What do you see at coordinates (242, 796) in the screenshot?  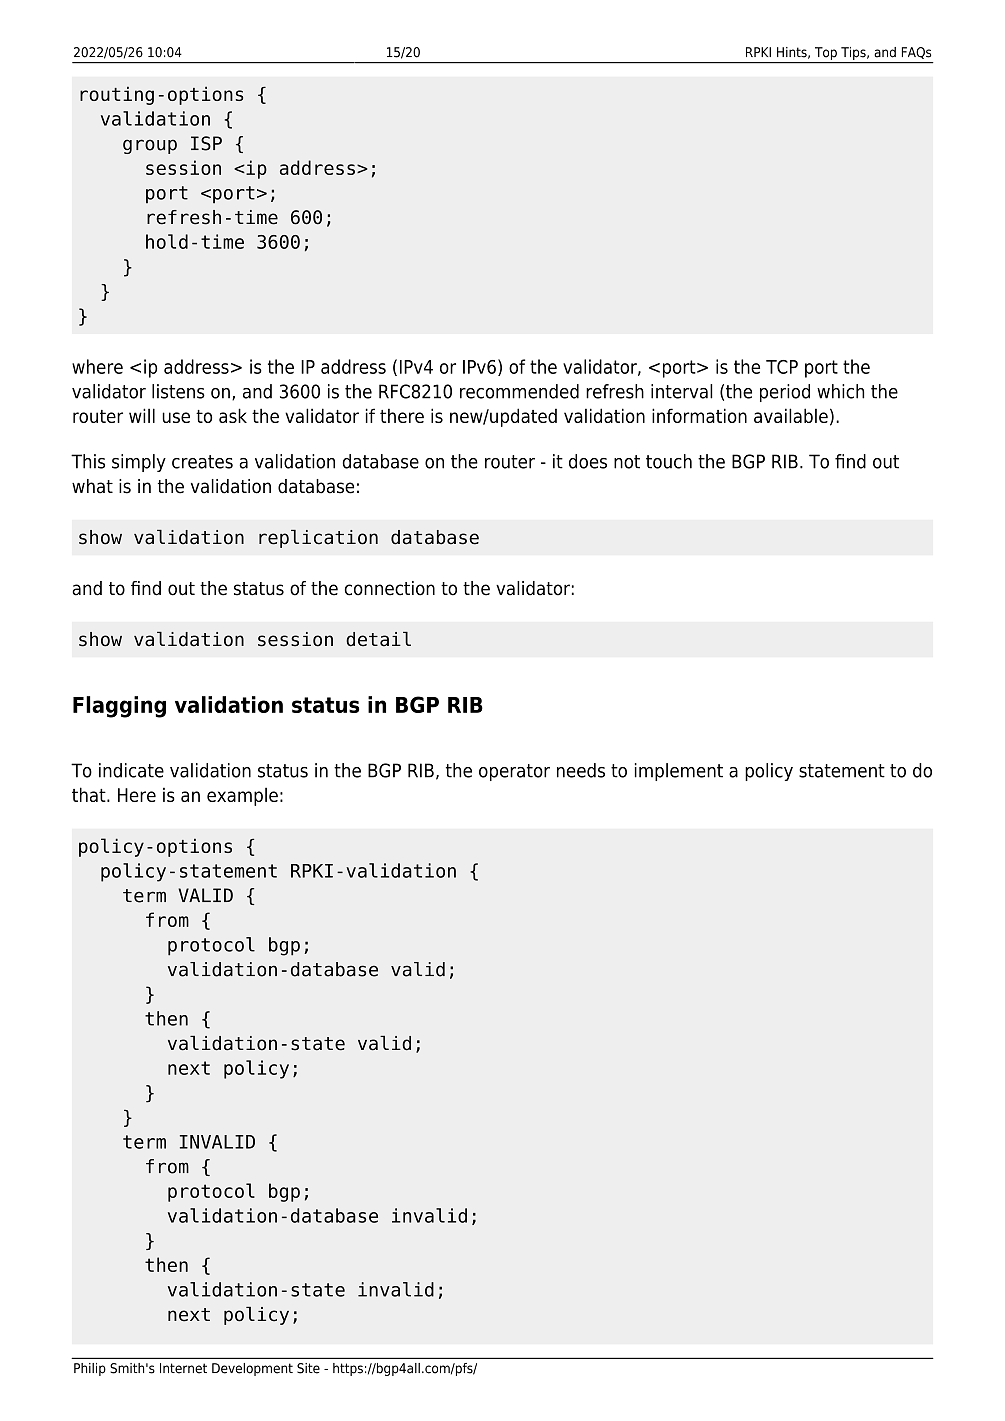 I see `example` at bounding box center [242, 796].
